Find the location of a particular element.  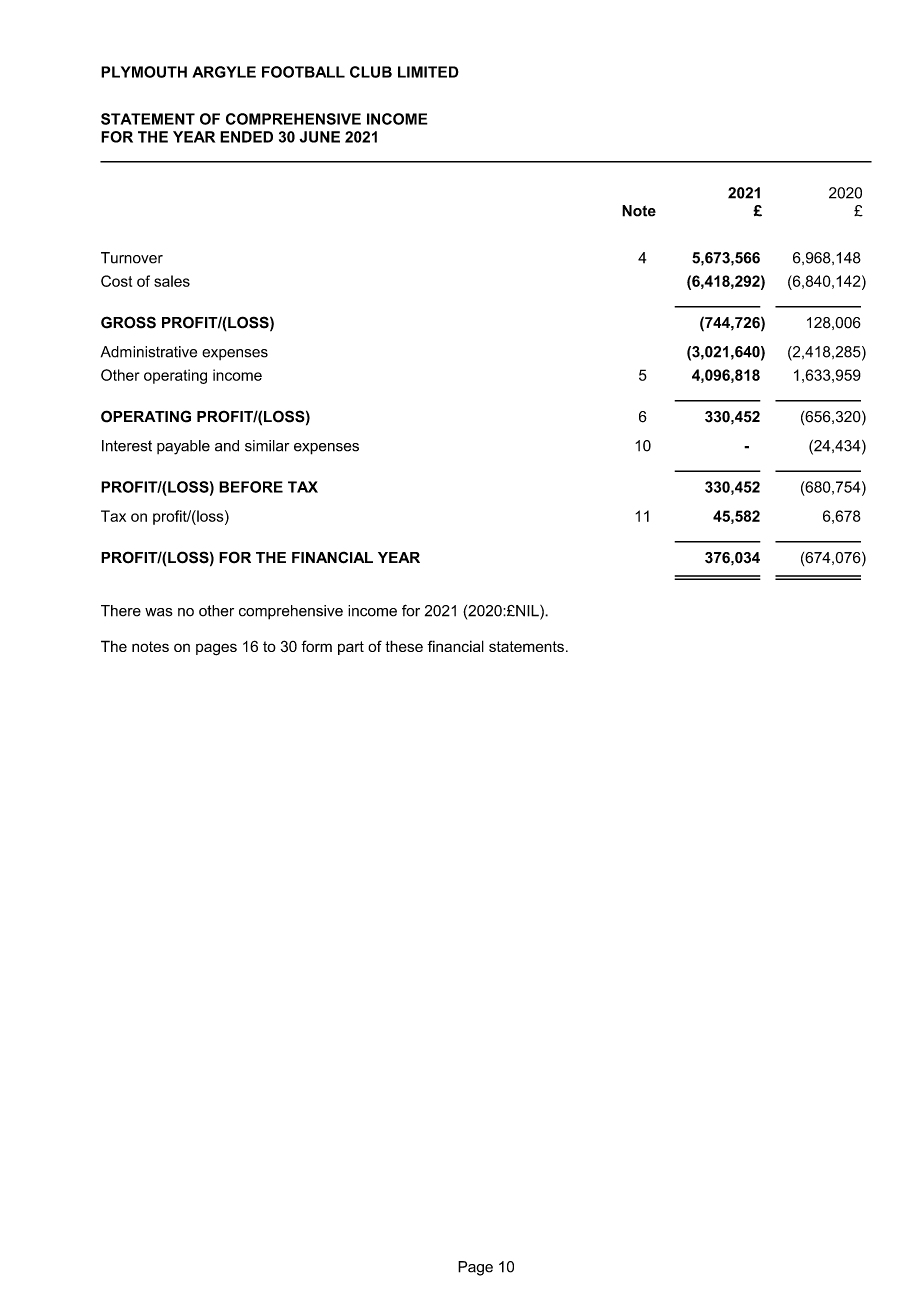

BEFORE is located at coordinates (251, 487).
